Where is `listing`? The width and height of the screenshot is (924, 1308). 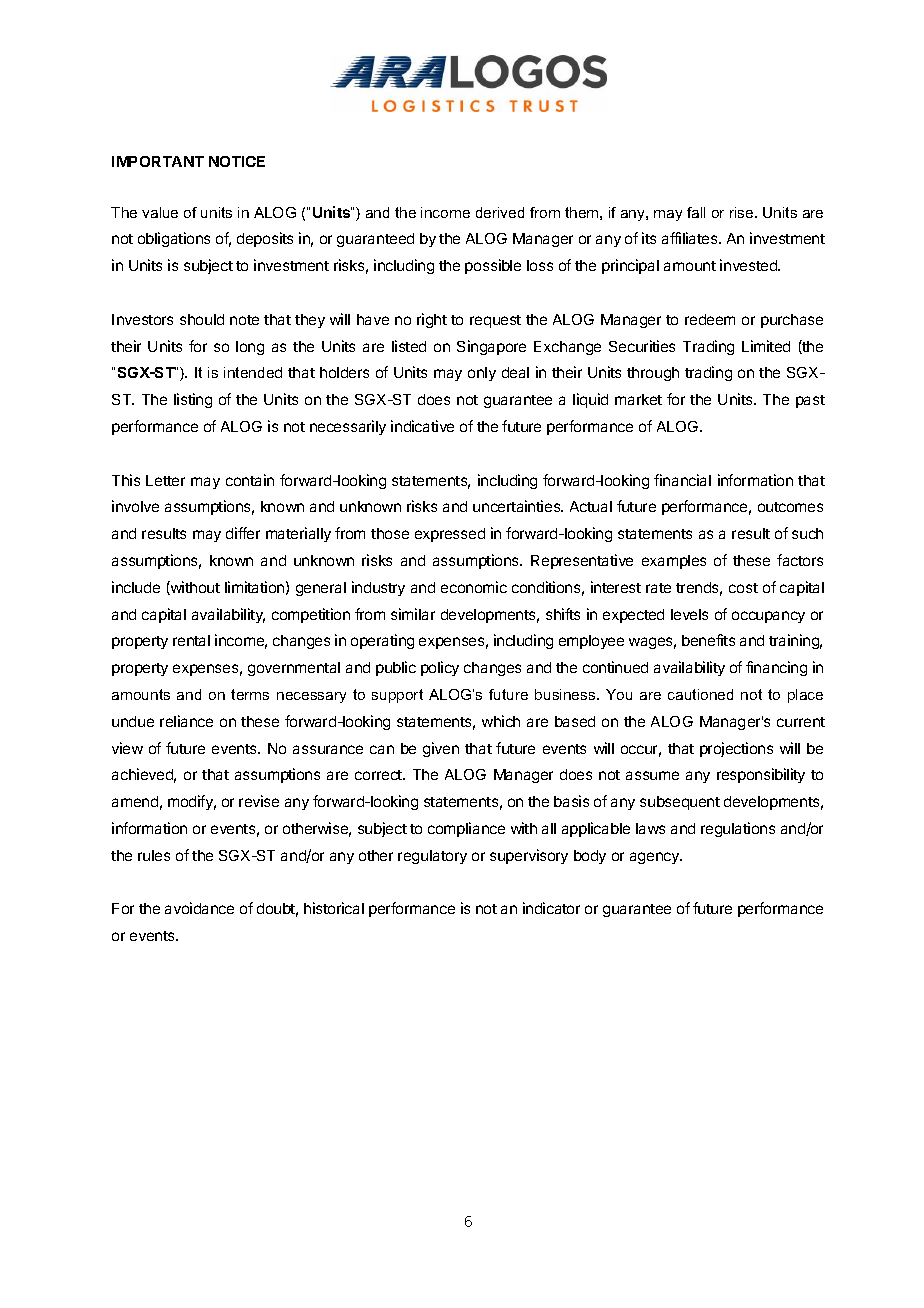 listing is located at coordinates (193, 400).
